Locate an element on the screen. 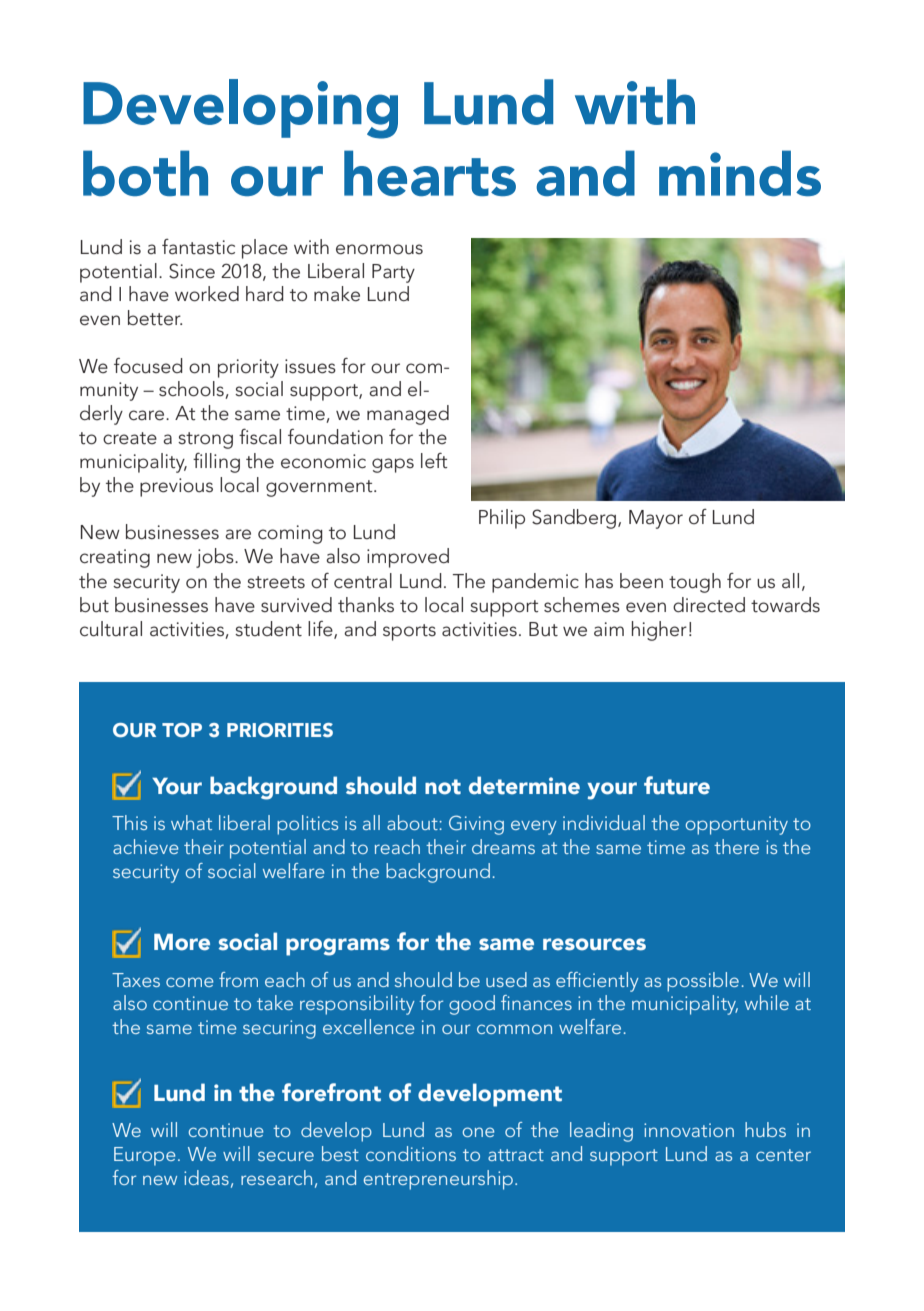  hearts is located at coordinates (430, 173).
